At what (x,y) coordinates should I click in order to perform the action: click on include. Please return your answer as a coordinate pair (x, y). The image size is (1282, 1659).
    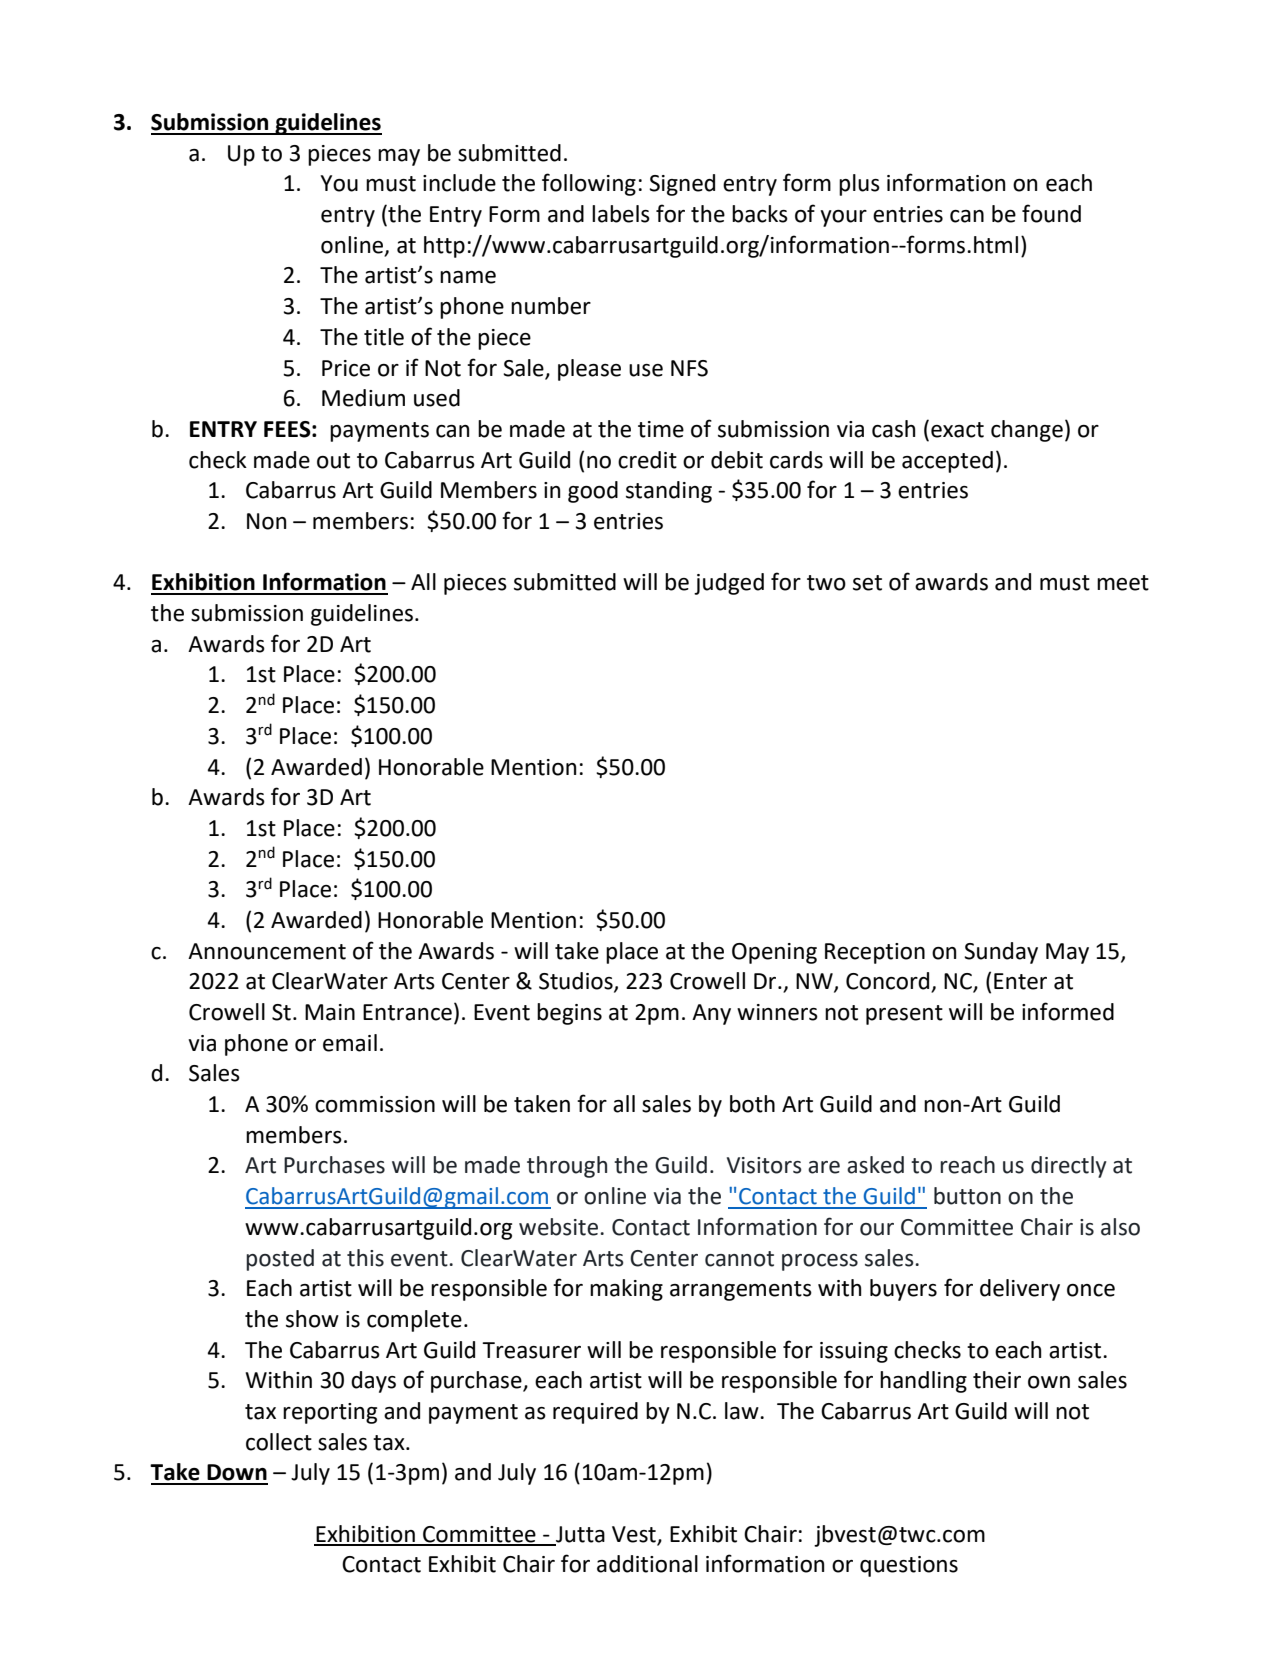
    Looking at the image, I should click on (459, 183).
